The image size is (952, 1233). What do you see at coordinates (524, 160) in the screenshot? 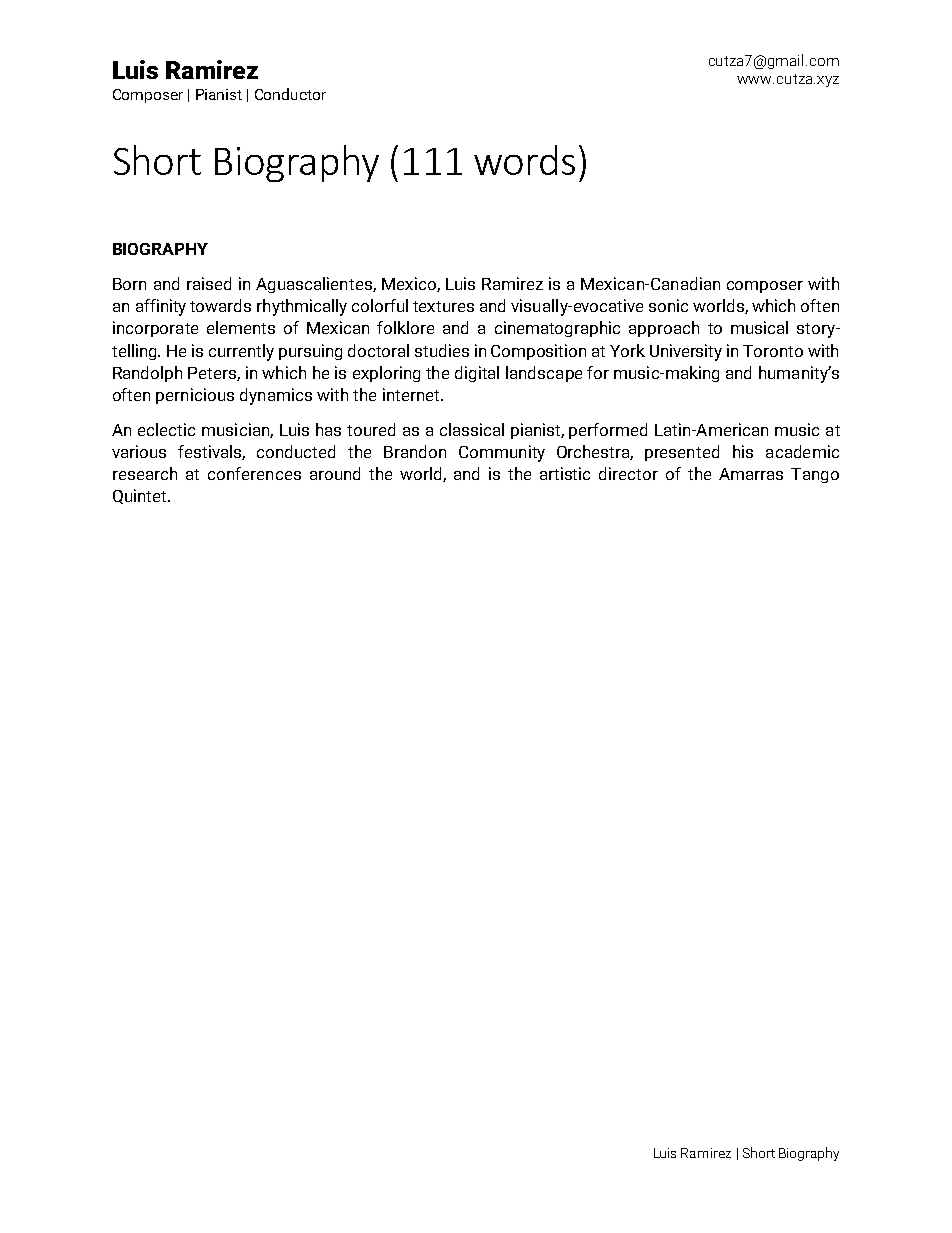
I see `words` at bounding box center [524, 160].
